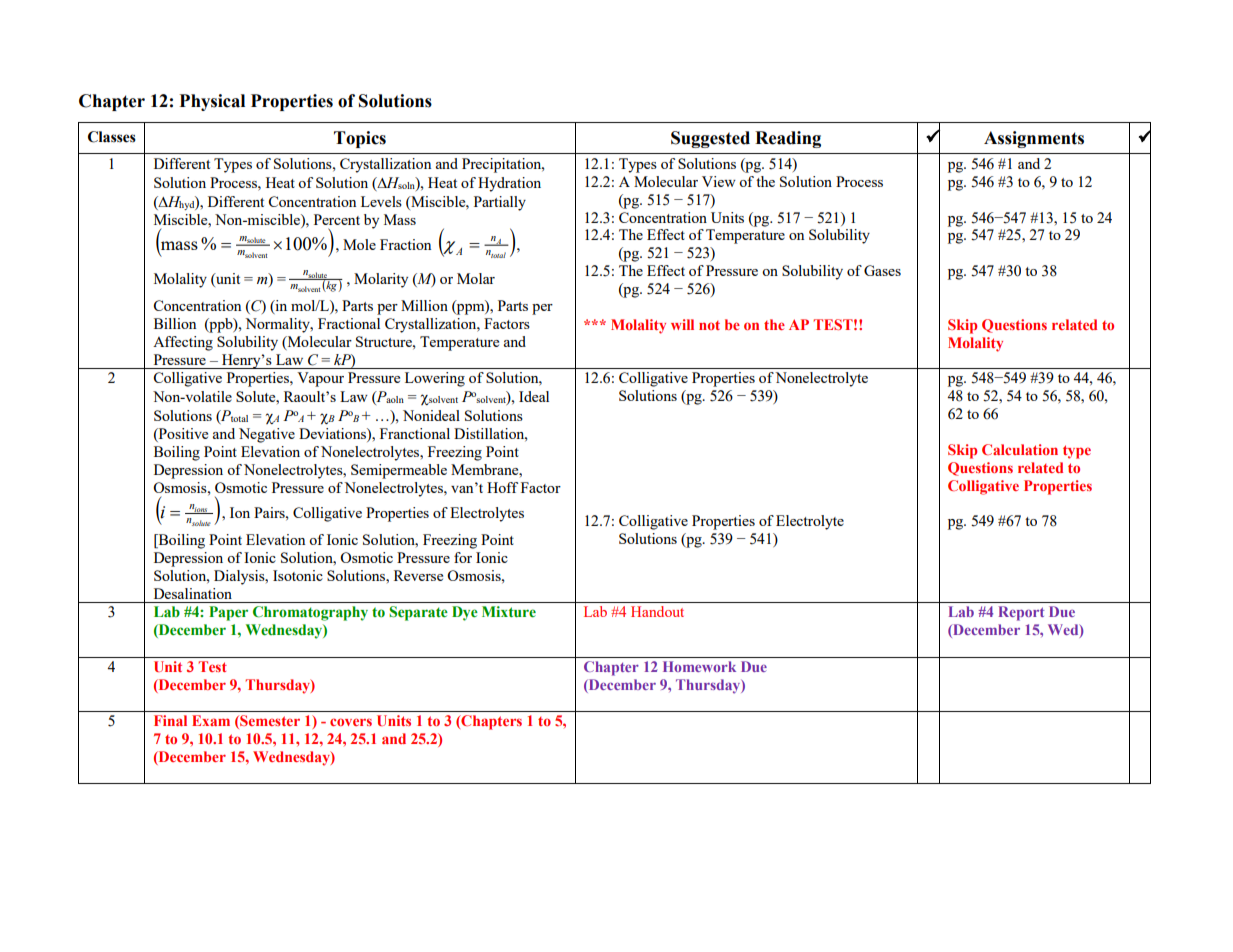  I want to click on Assignments, so click(1034, 139).
